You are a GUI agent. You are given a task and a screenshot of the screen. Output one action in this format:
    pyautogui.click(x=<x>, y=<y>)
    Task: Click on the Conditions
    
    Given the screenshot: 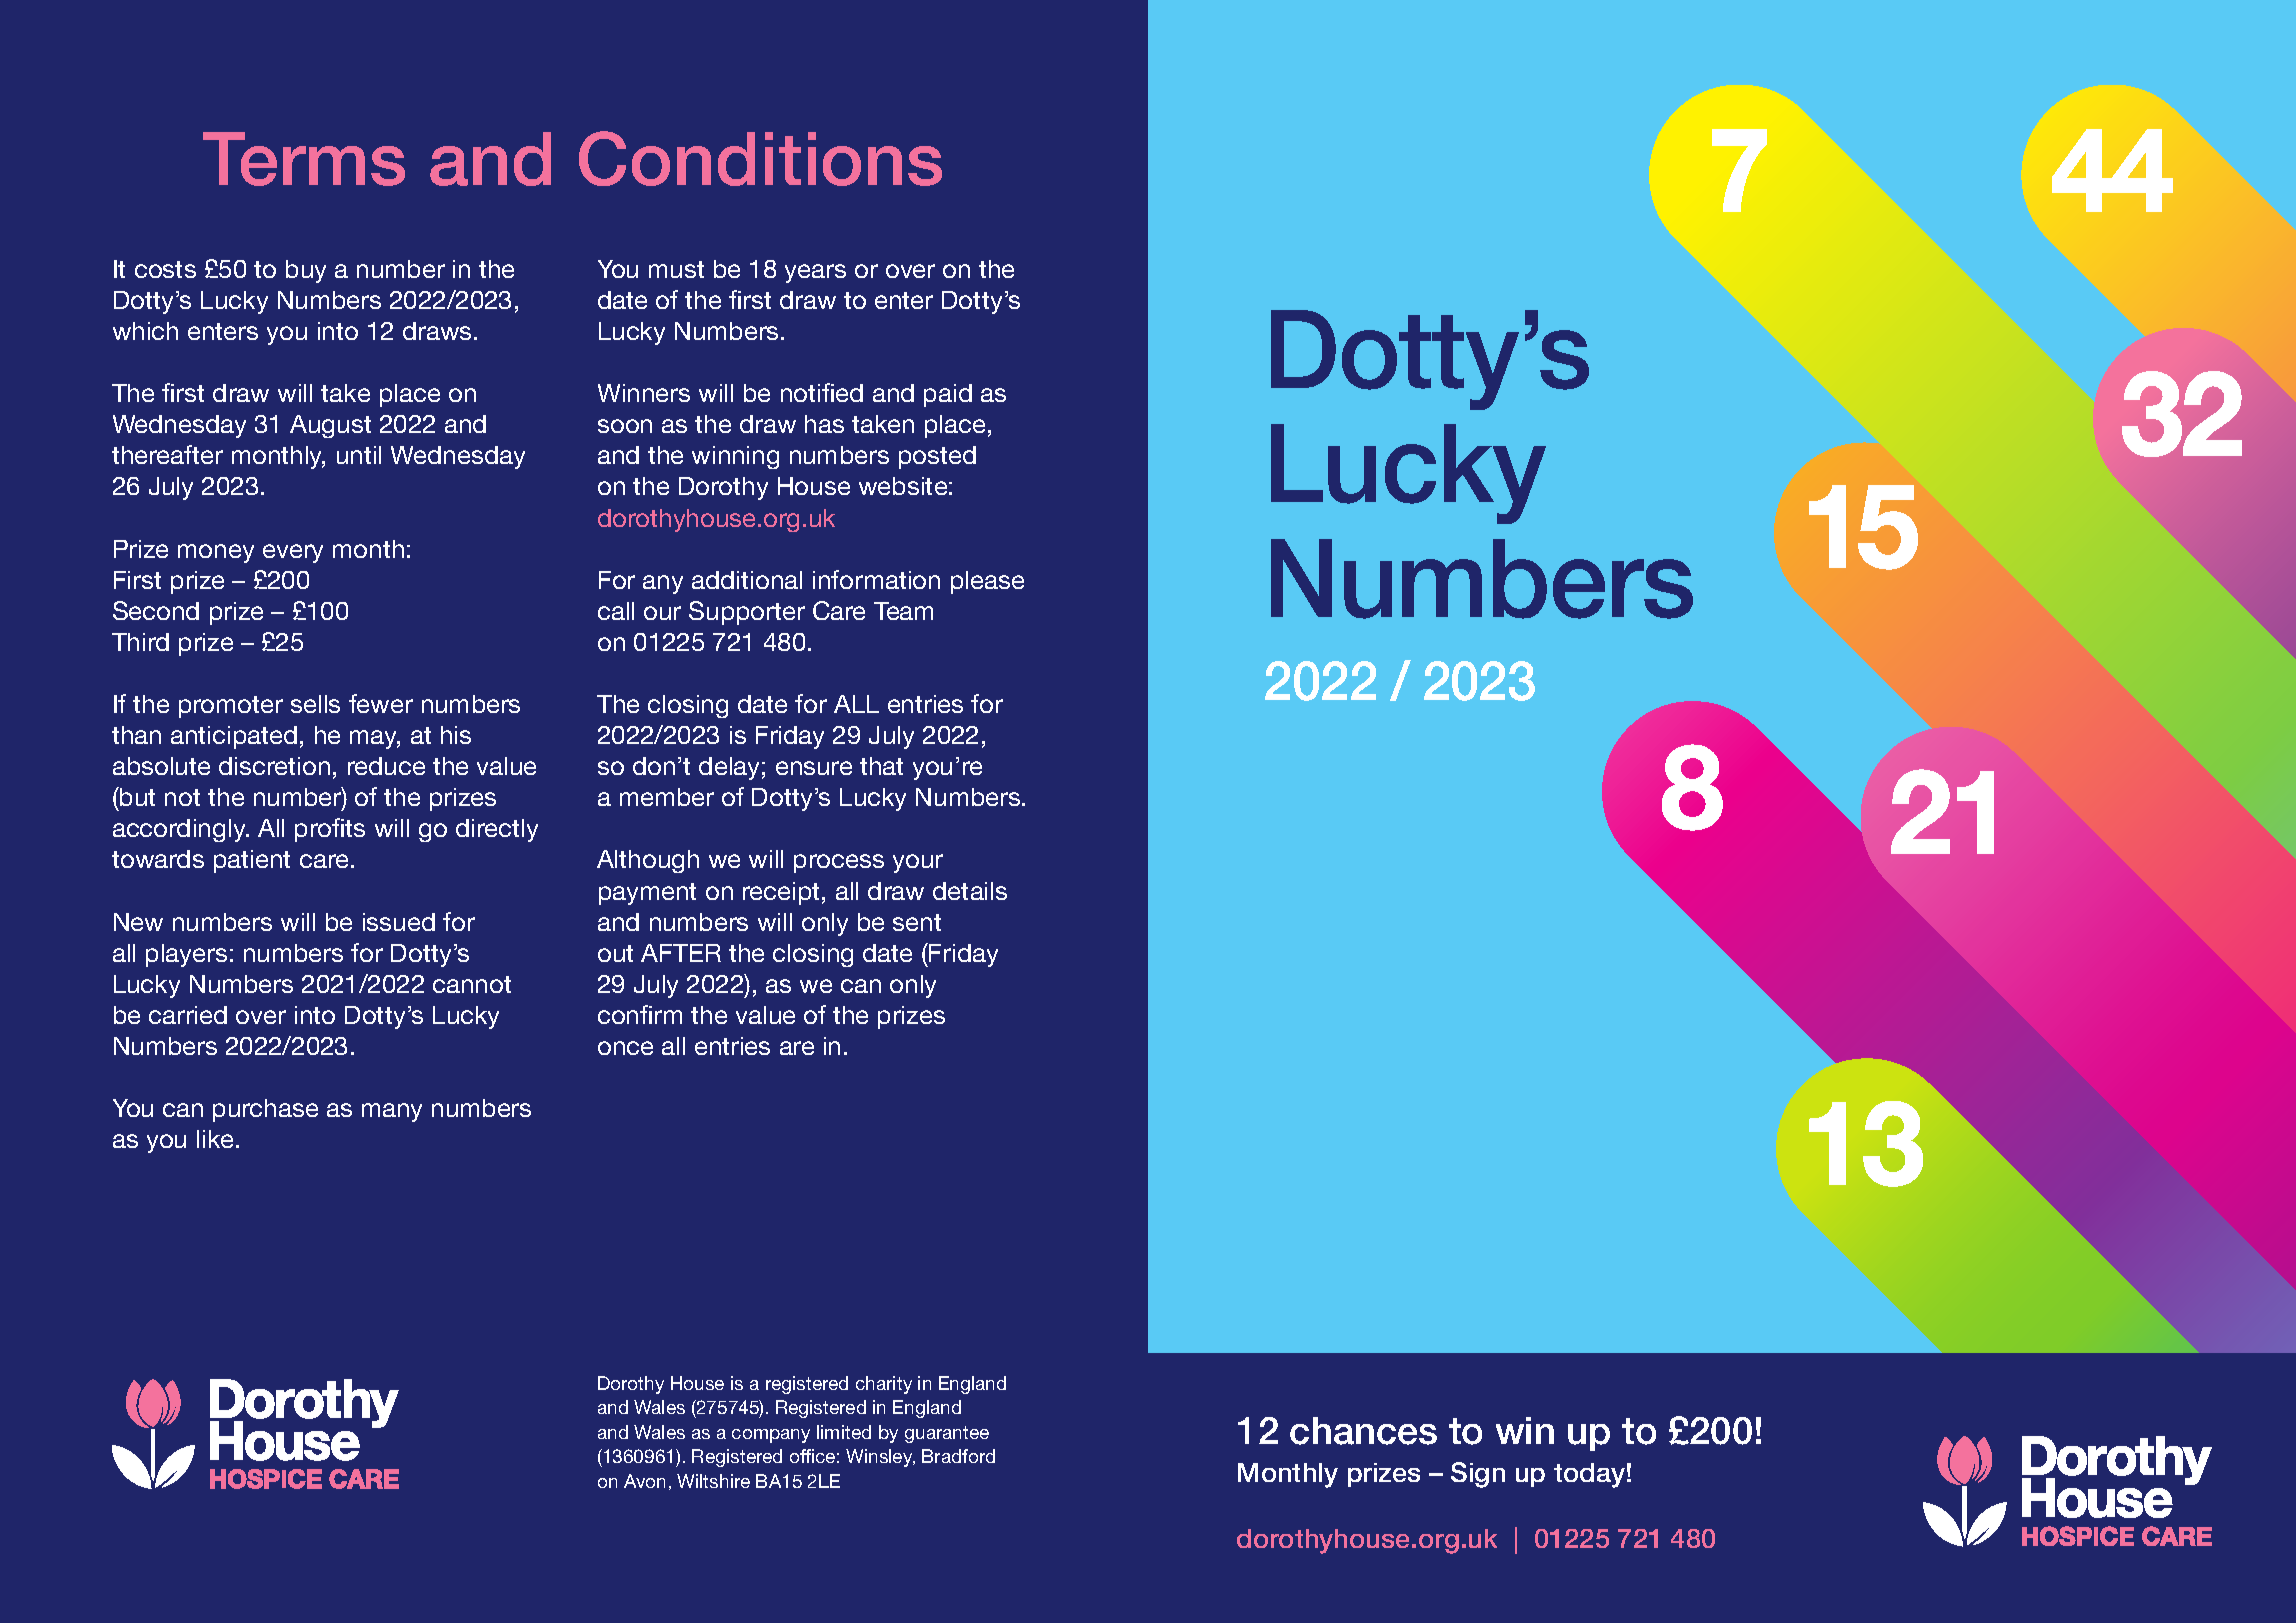 What is the action you would take?
    pyautogui.click(x=760, y=158)
